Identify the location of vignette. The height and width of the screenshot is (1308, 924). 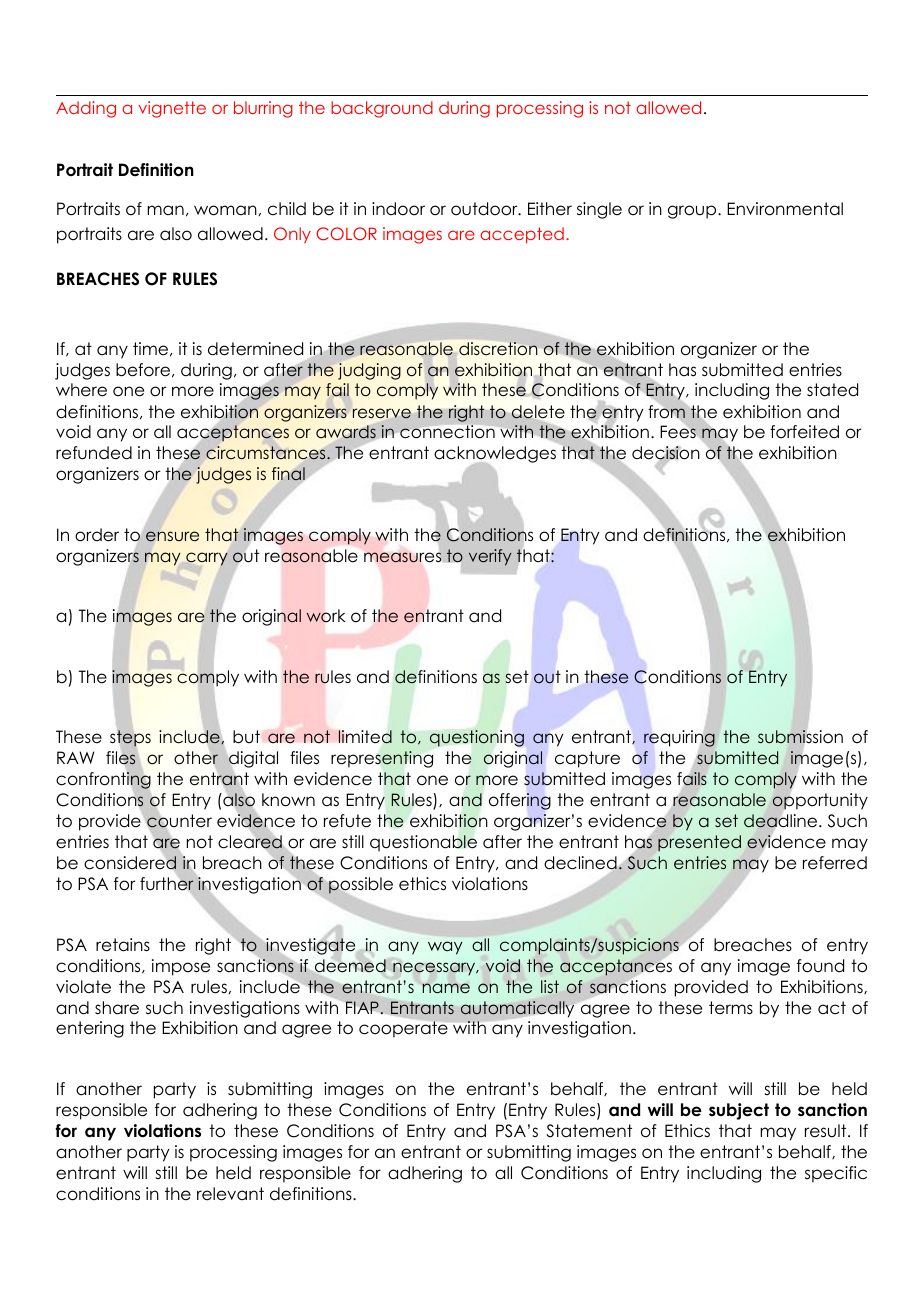
(172, 109).
